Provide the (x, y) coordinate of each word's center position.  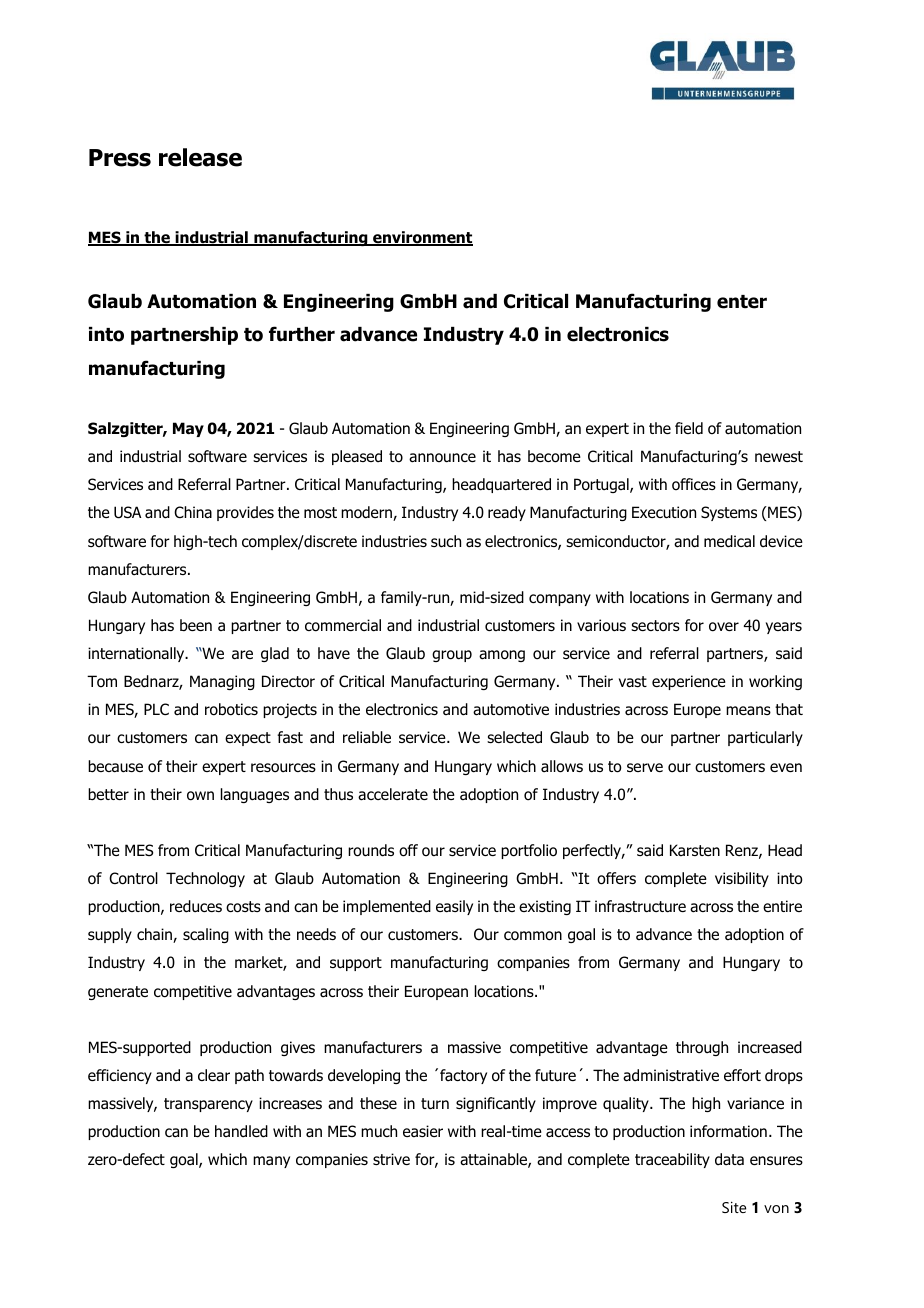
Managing (222, 682)
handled (241, 1131)
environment (422, 238)
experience (689, 682)
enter (742, 302)
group (452, 656)
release (200, 157)
